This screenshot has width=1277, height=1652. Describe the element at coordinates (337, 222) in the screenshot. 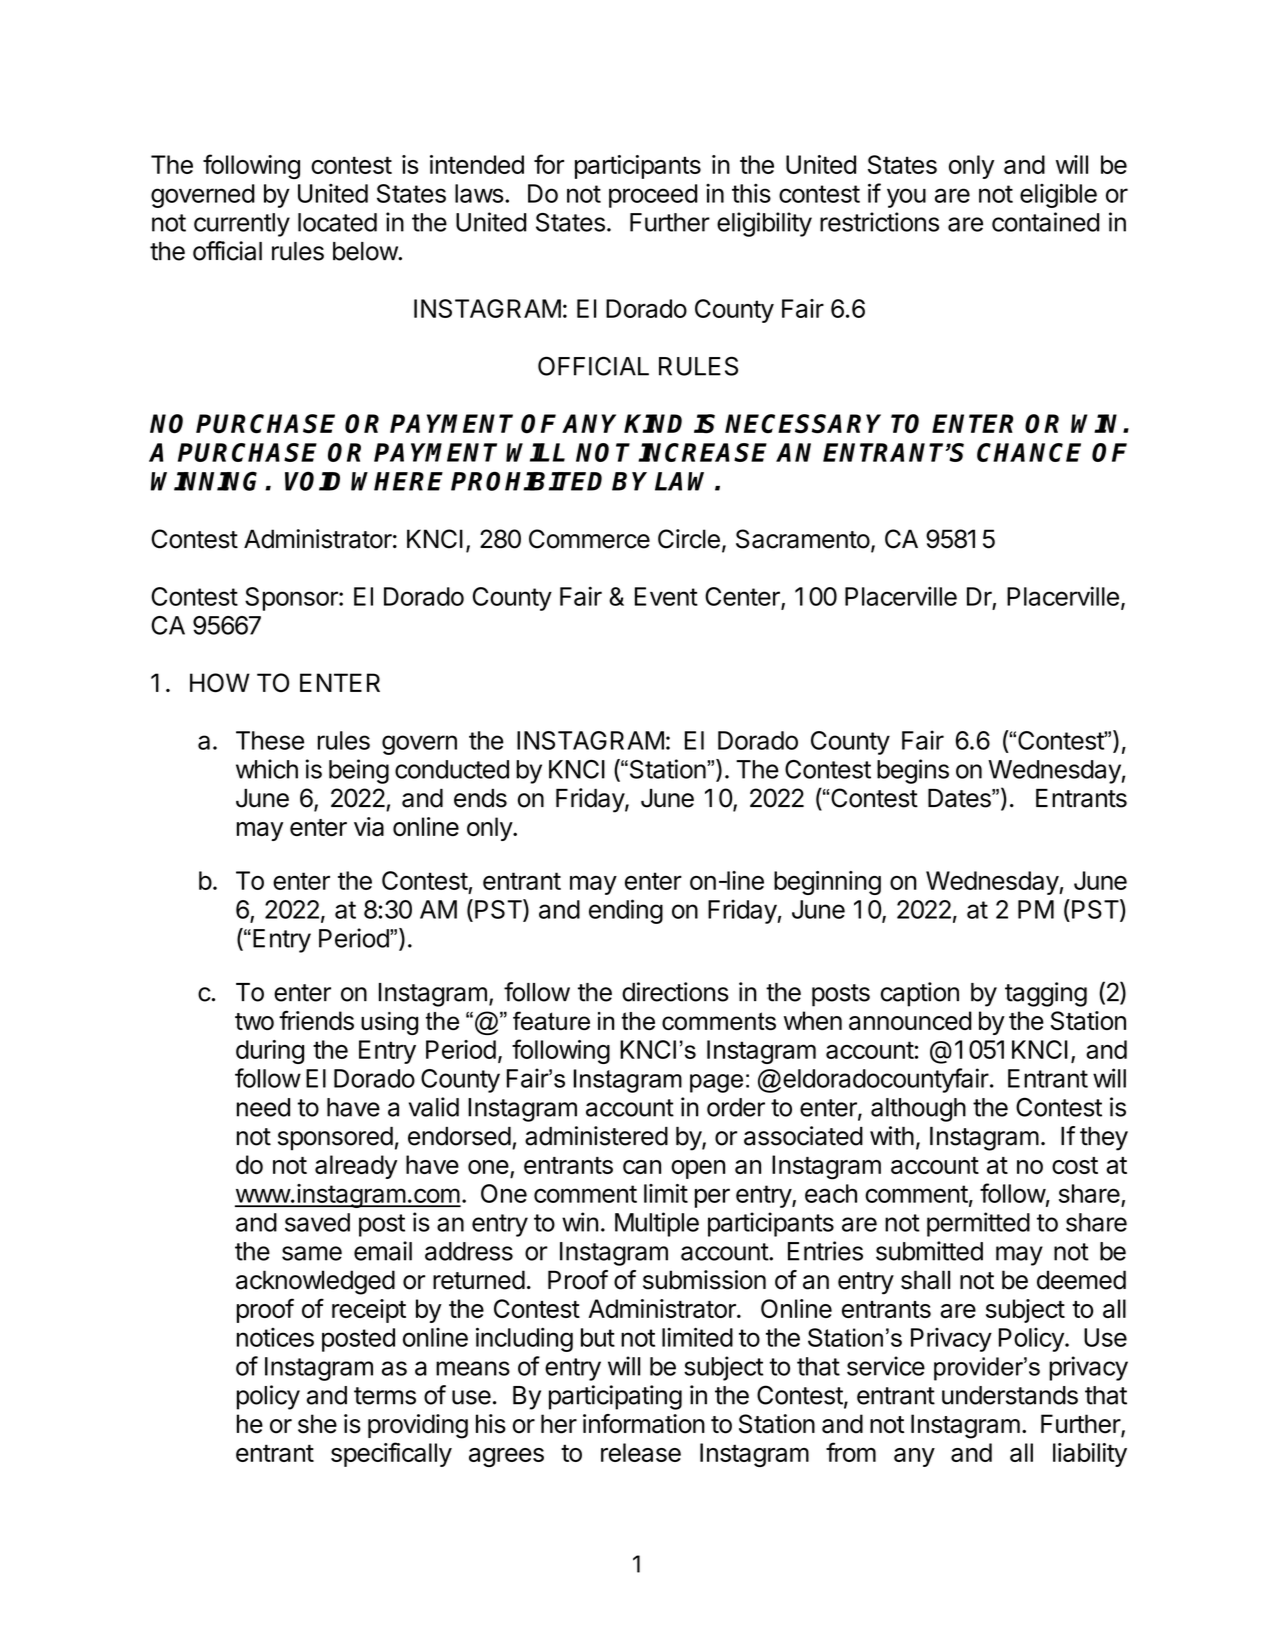

I see `located` at that location.
